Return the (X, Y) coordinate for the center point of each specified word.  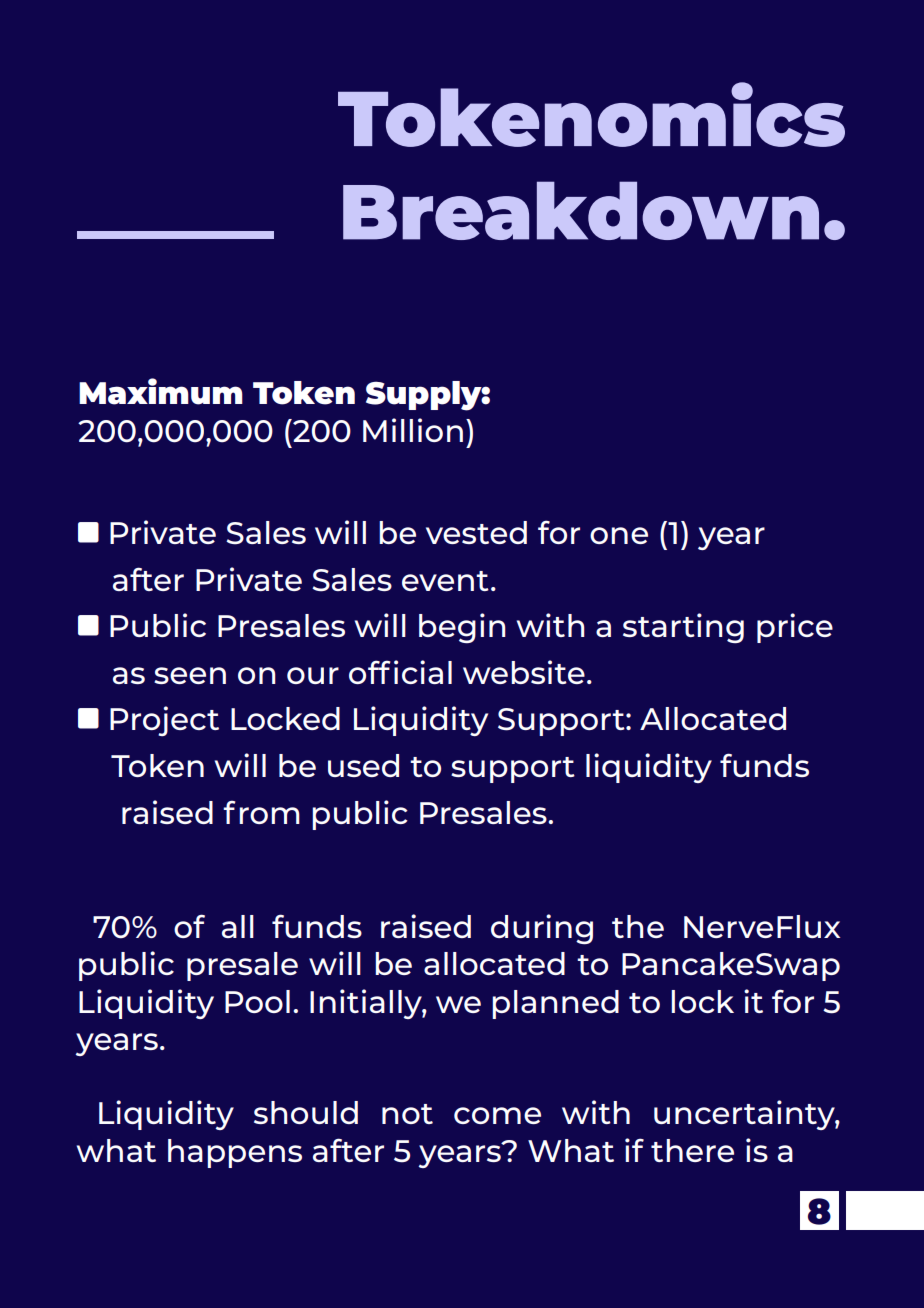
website (524, 672)
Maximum (161, 391)
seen (190, 675)
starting (683, 628)
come (497, 1115)
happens (235, 1153)
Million (413, 430)
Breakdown (581, 210)
